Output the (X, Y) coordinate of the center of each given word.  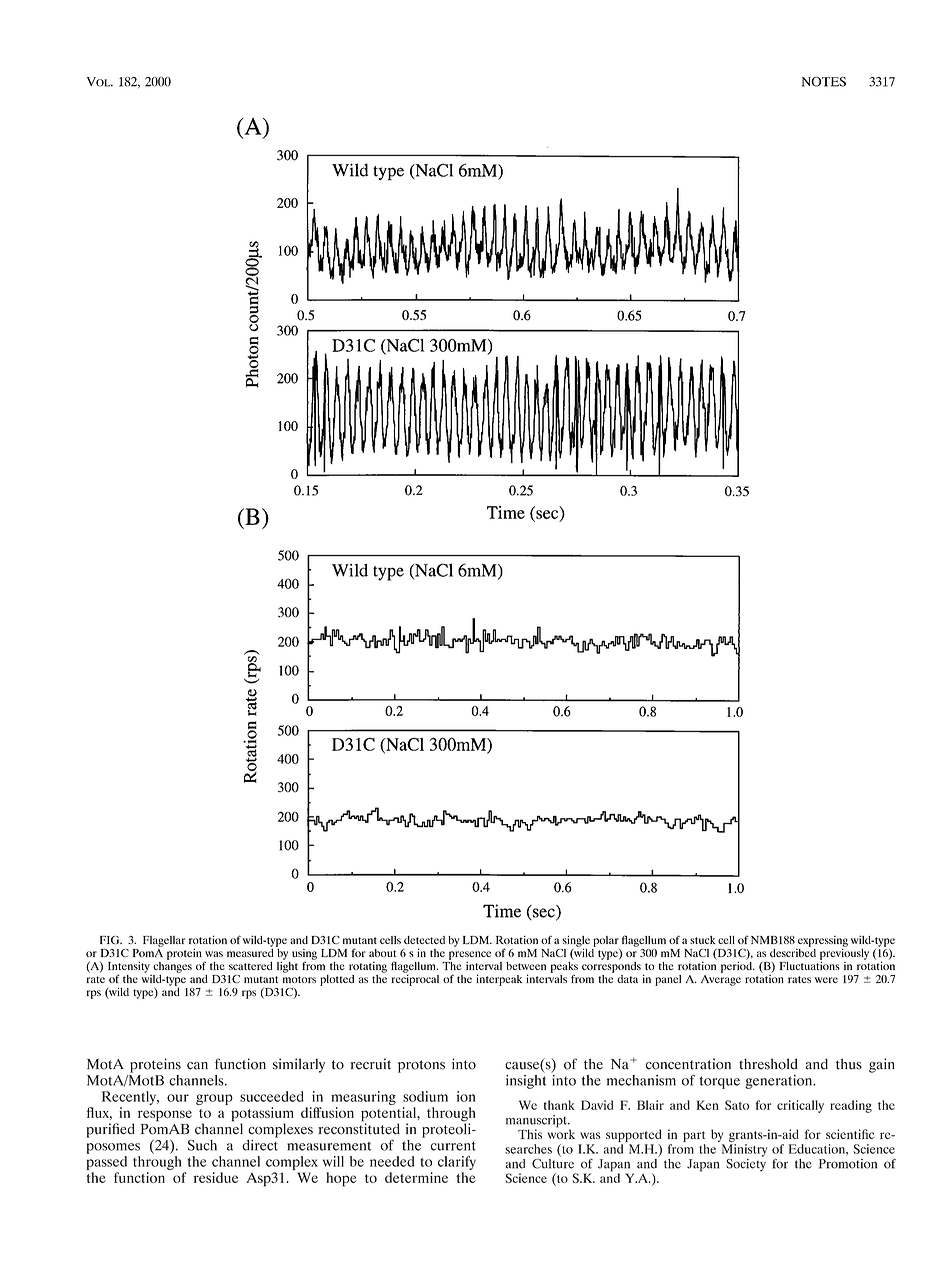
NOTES (824, 82)
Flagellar (164, 941)
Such (202, 1145)
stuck (702, 940)
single (576, 942)
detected (424, 940)
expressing (823, 942)
